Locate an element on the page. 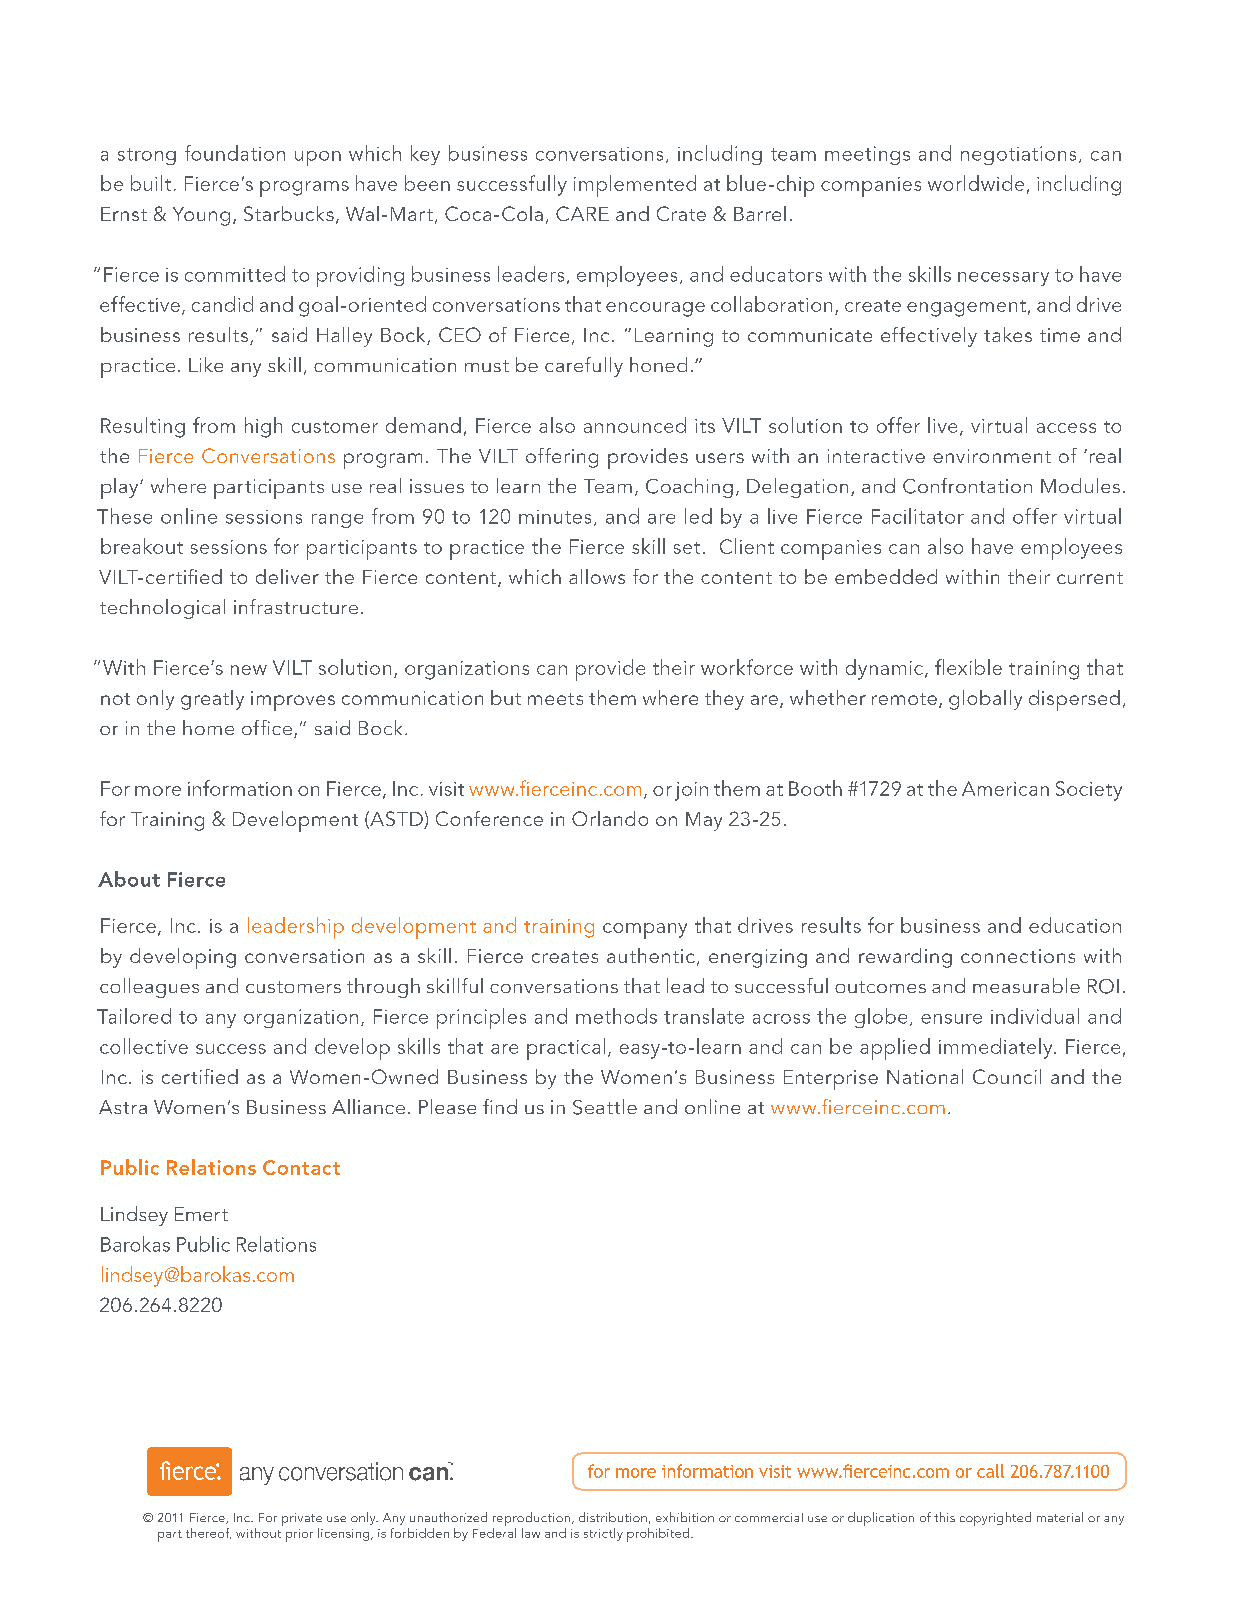 The height and width of the page is (1597, 1234). Young is located at coordinates (201, 216).
